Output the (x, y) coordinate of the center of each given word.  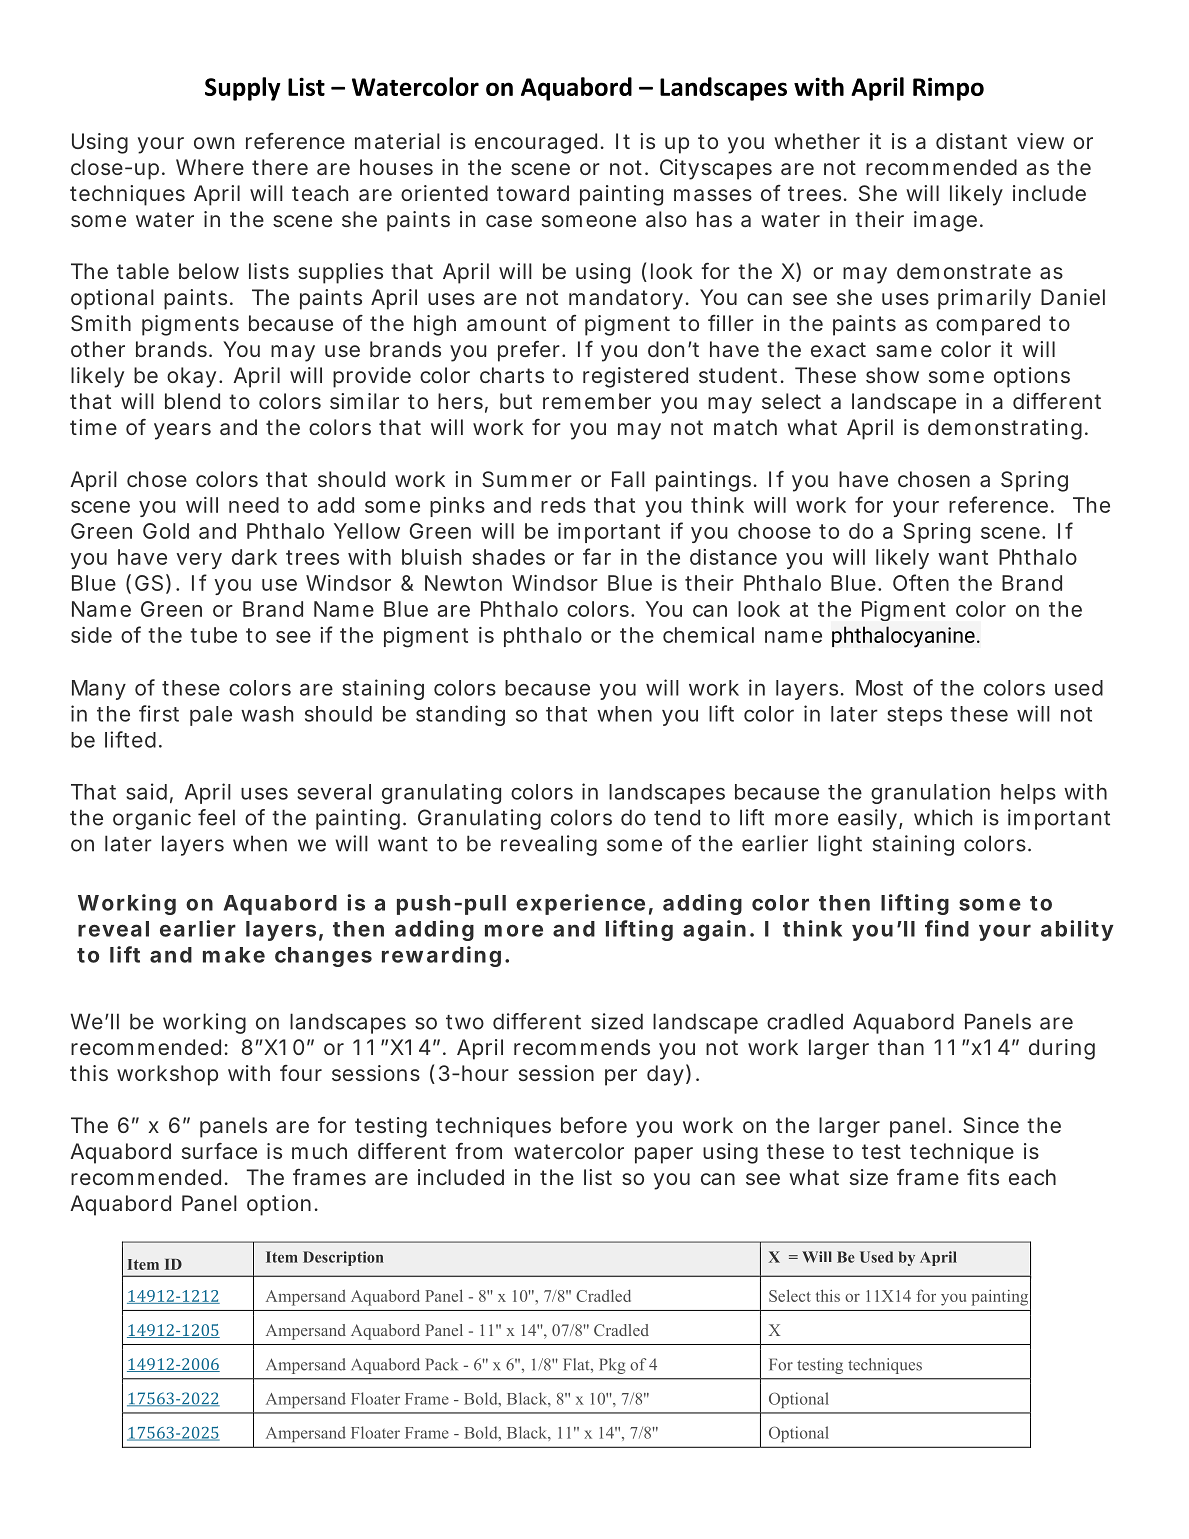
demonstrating (1005, 429)
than (901, 1047)
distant (971, 141)
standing (460, 715)
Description (343, 1258)
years (182, 431)
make (234, 955)
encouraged (536, 143)
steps (914, 716)
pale (211, 716)
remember (597, 401)
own (214, 143)
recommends (582, 1047)
